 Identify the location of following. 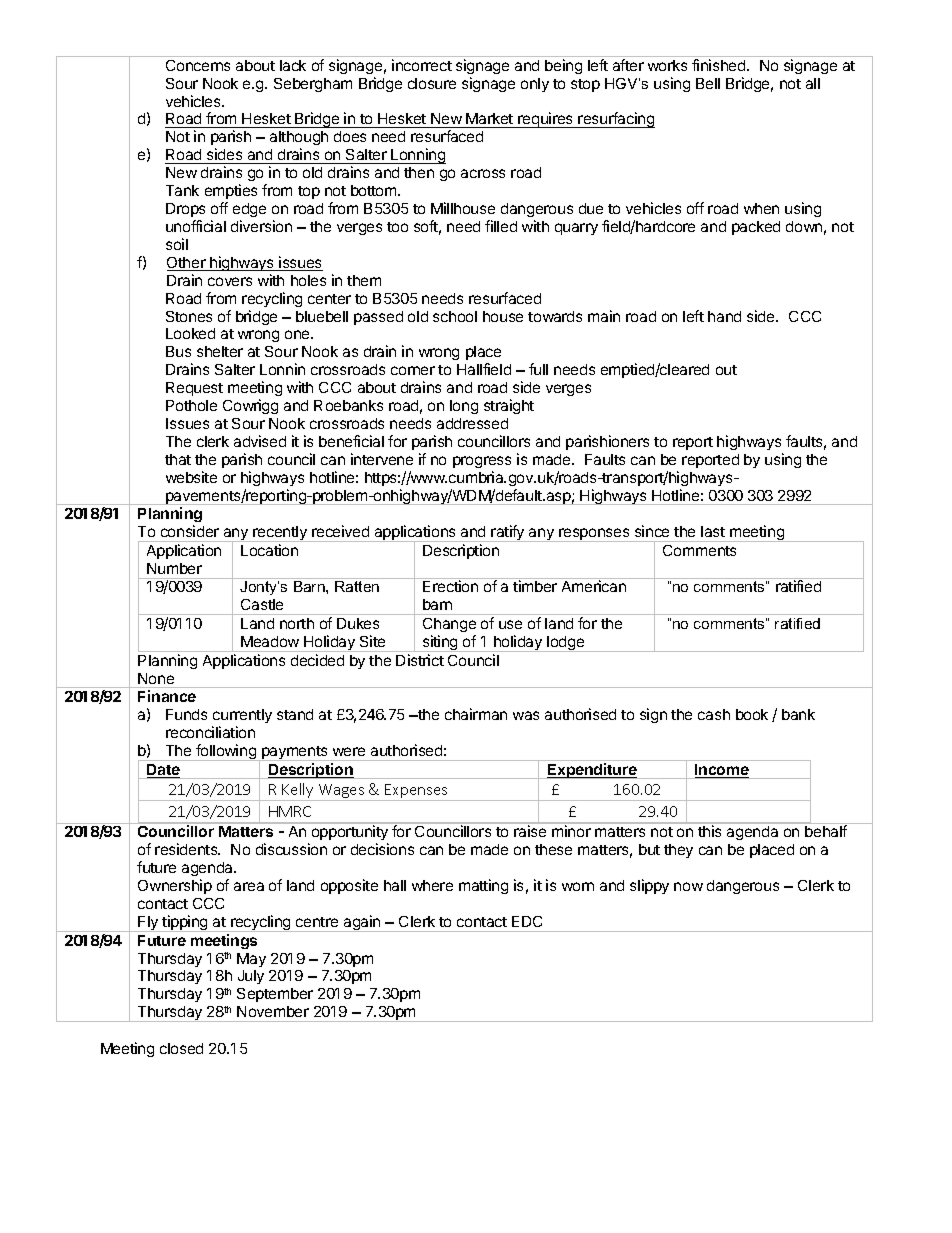
(226, 752).
